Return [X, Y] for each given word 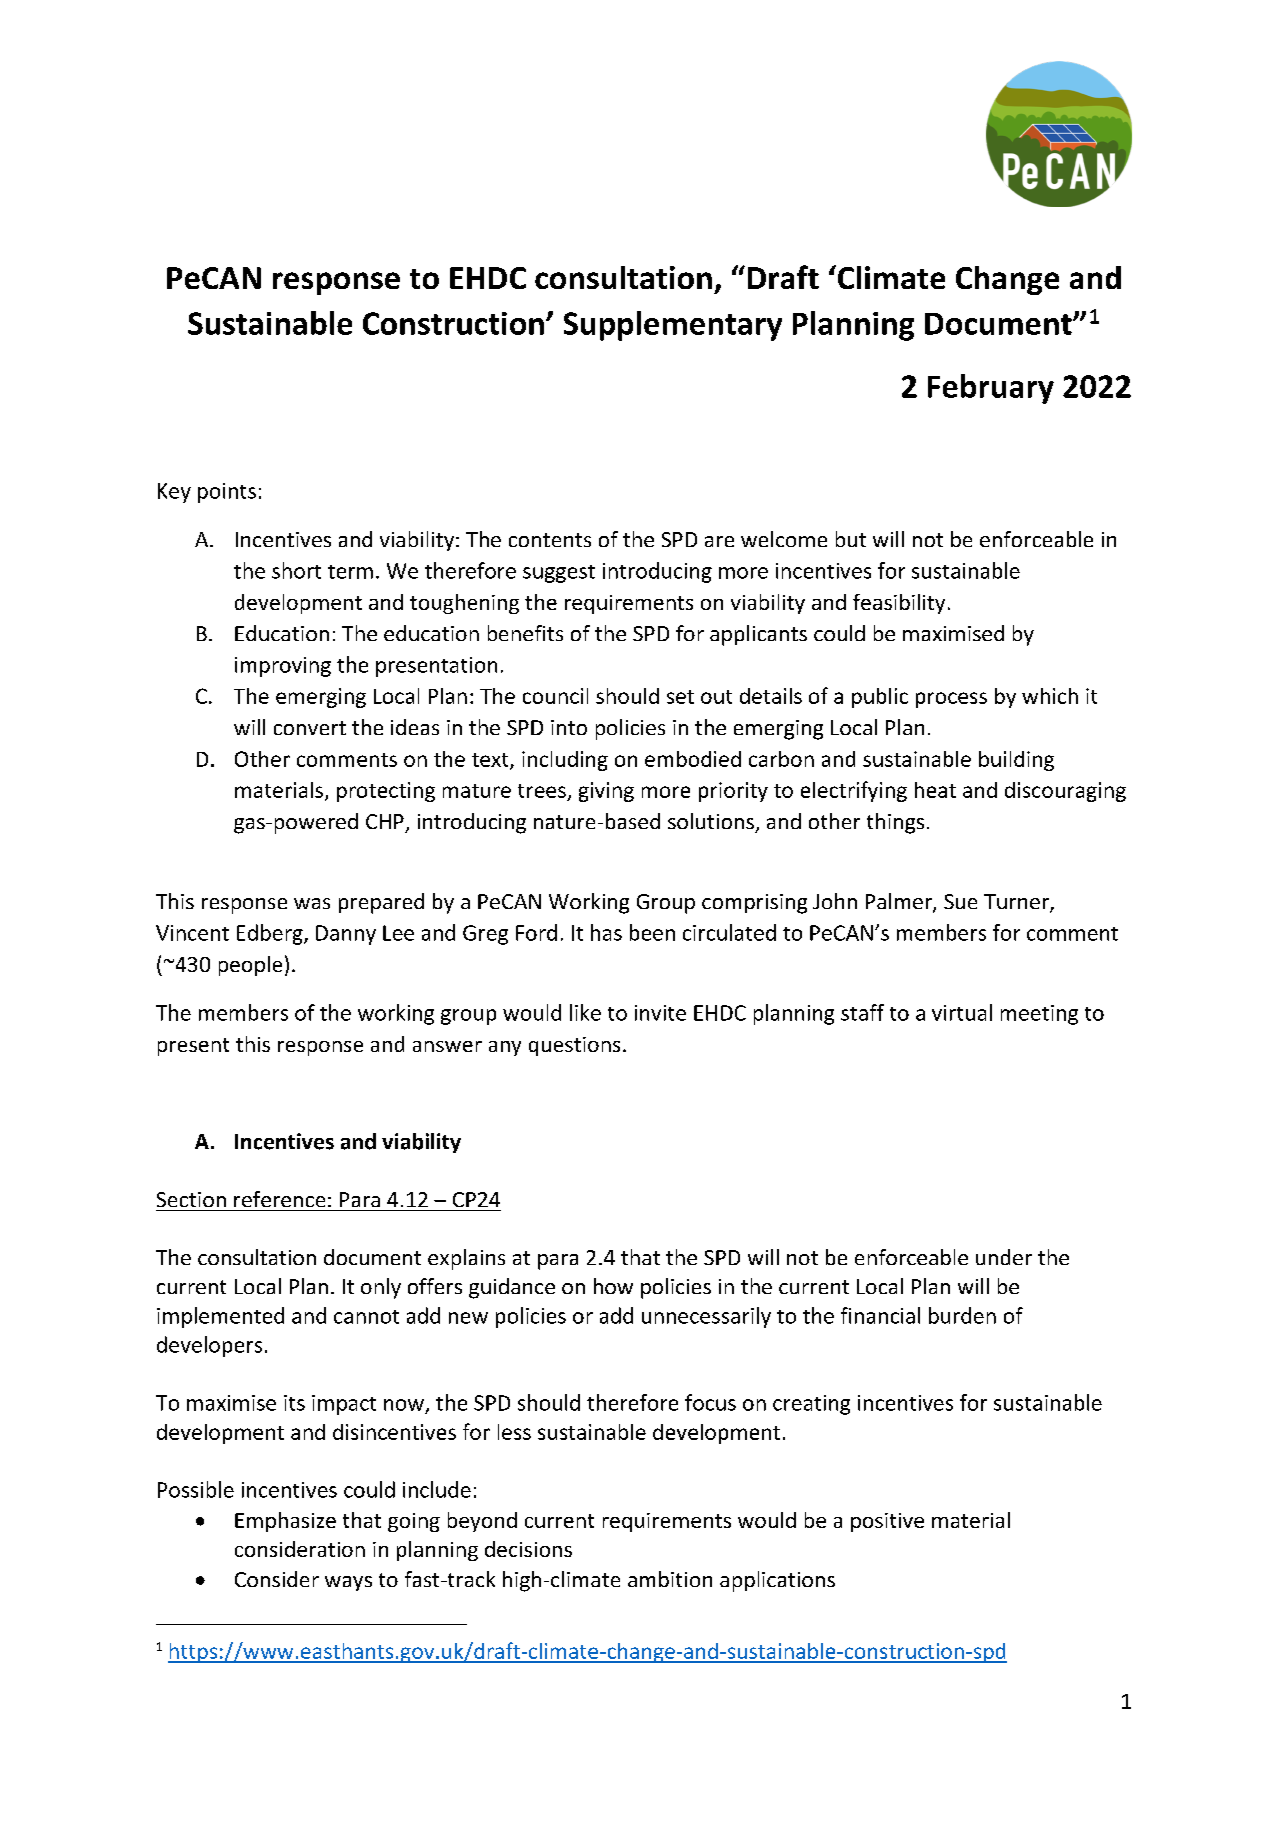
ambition [670, 1579]
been [652, 932]
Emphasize [285, 1522]
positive [887, 1522]
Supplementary [673, 326]
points [227, 493]
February [991, 389]
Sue [960, 901]
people [250, 966]
